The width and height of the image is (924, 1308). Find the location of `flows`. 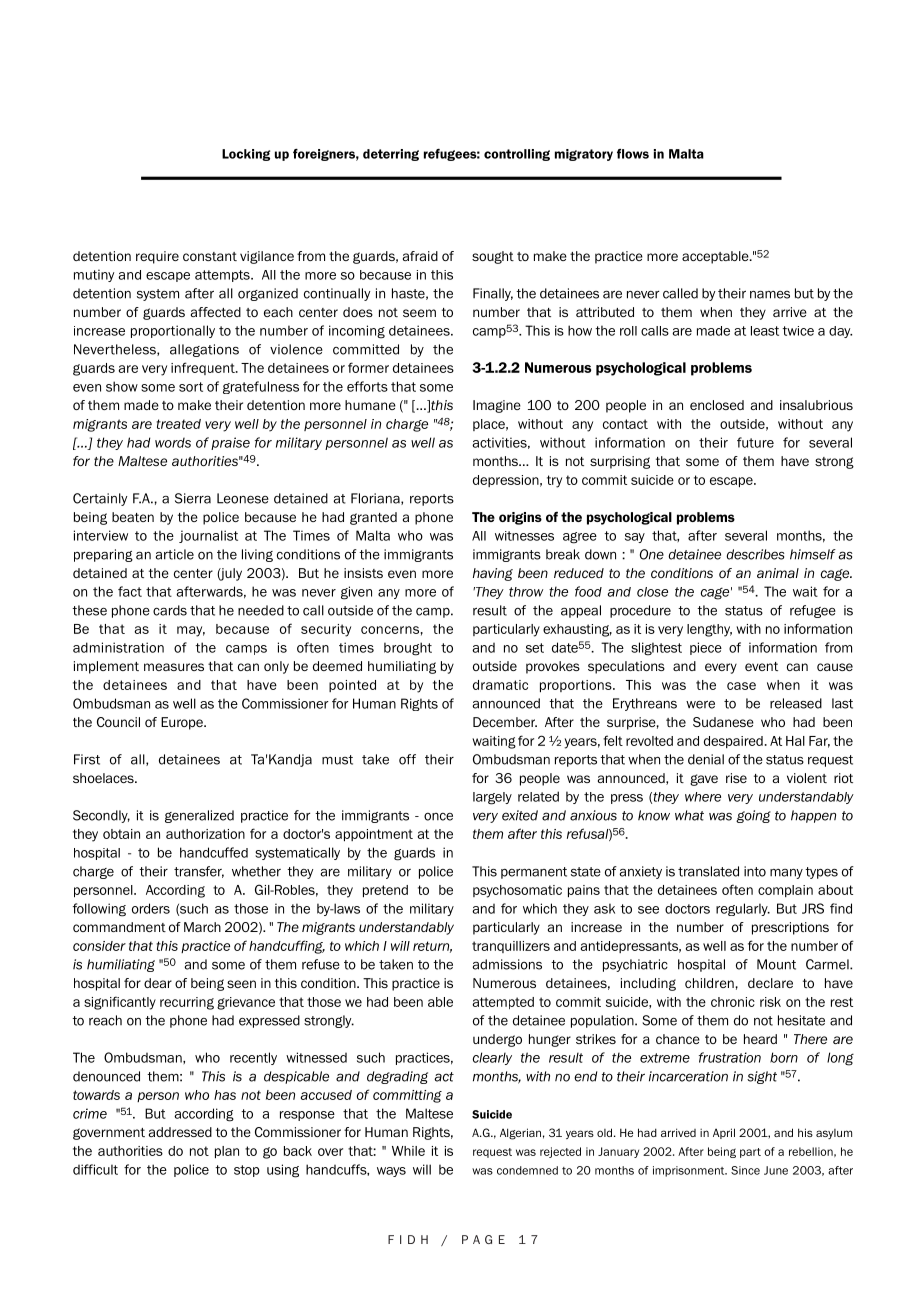

flows is located at coordinates (633, 154).
